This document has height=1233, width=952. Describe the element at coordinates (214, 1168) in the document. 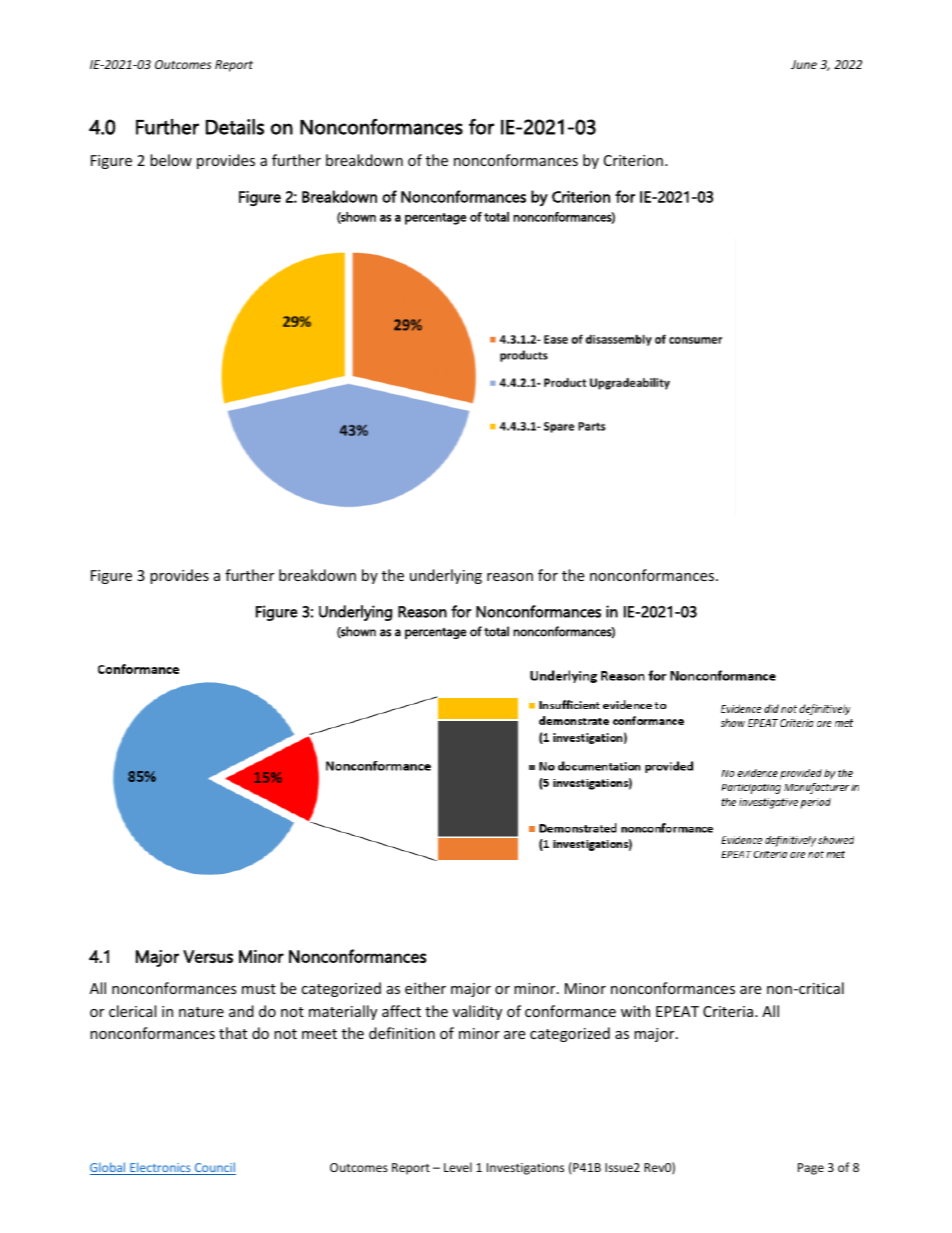

I see `Council` at that location.
